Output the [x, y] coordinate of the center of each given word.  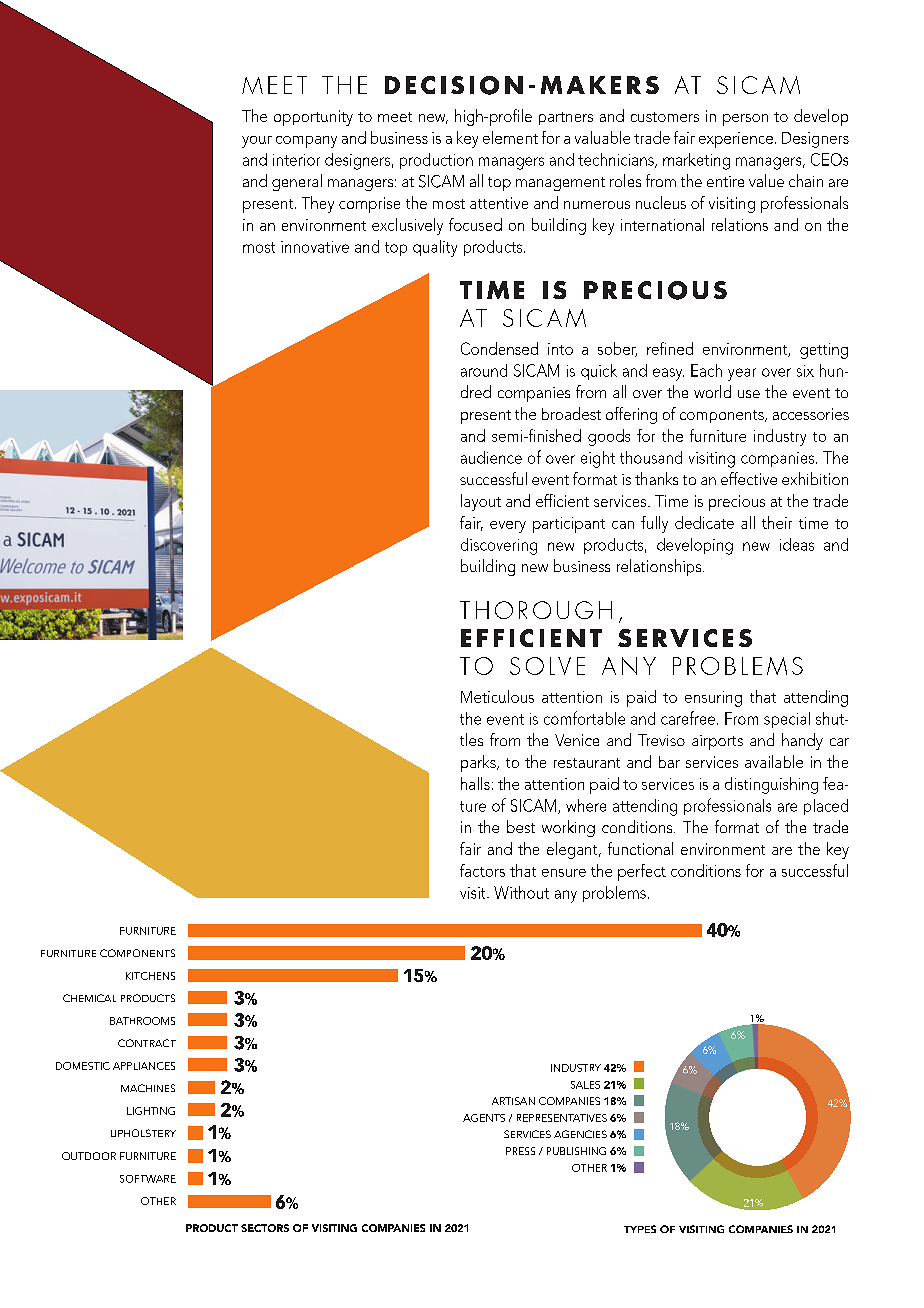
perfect [642, 872]
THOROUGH [536, 610]
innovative [315, 247]
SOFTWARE [148, 1179]
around [484, 370]
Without [521, 892]
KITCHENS [150, 976]
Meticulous [497, 696]
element [510, 137]
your [257, 142]
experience [736, 140]
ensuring [713, 699]
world [712, 391]
